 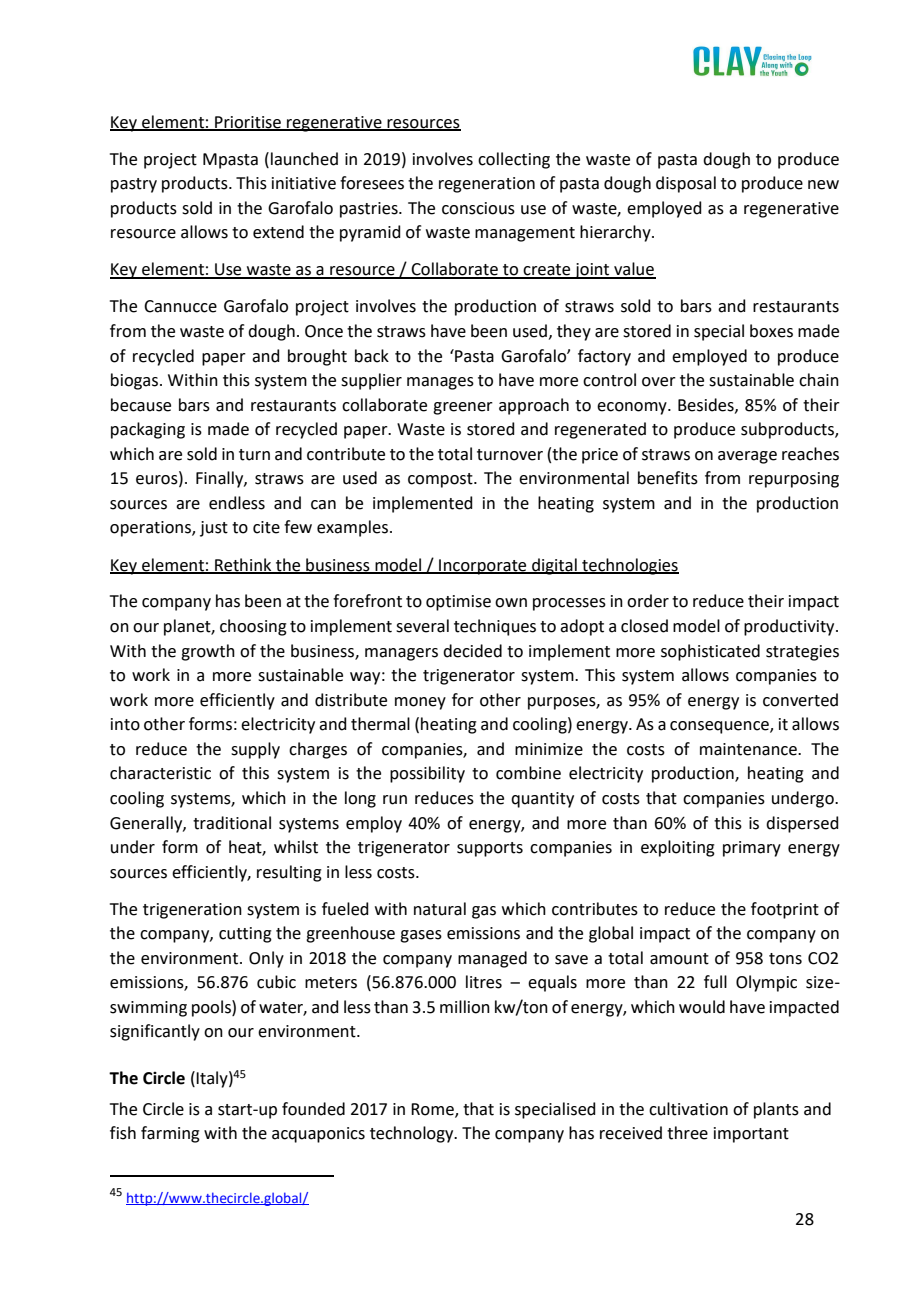 What do you see at coordinates (208, 652) in the screenshot?
I see `growth` at bounding box center [208, 652].
